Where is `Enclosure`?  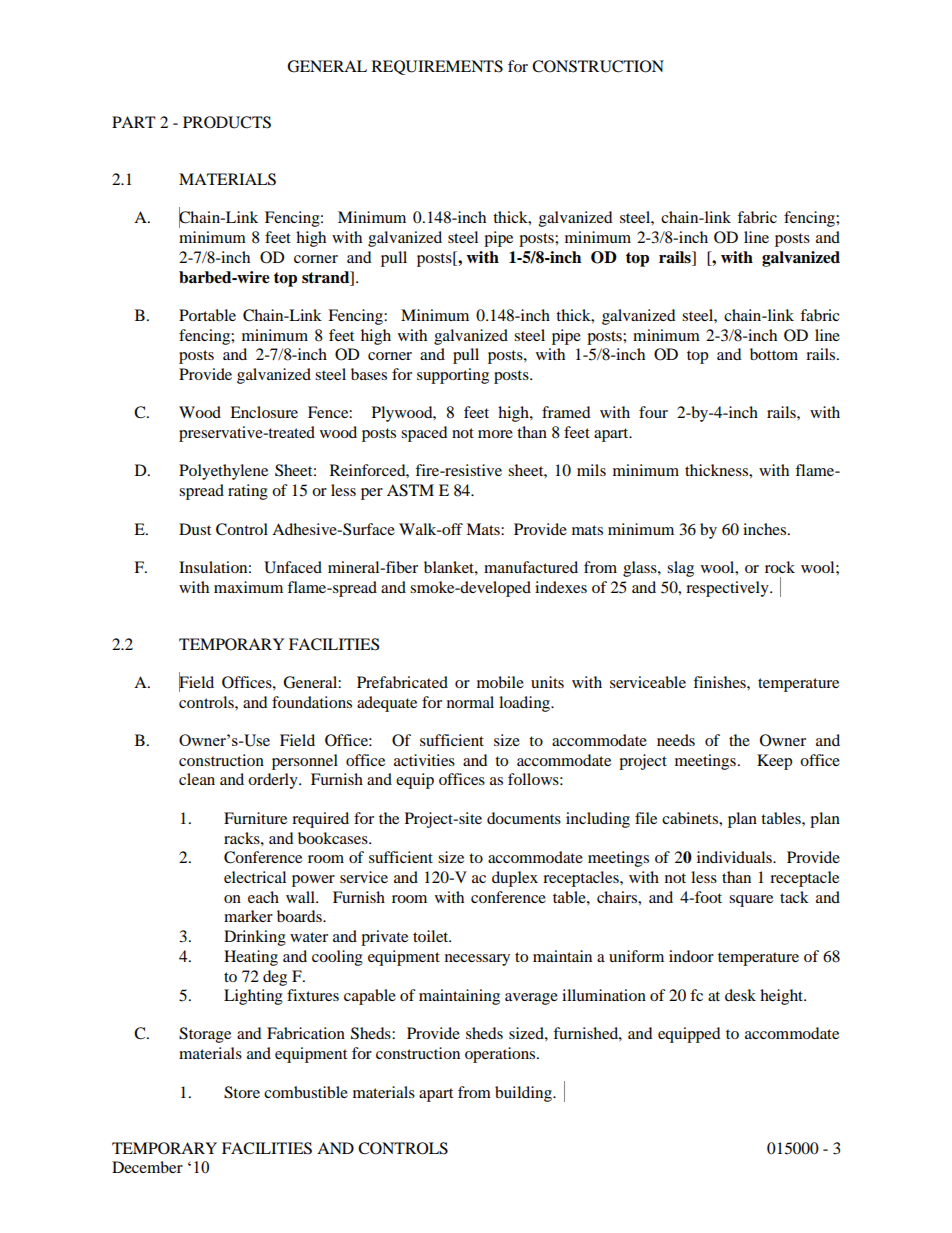 Enclosure is located at coordinates (264, 412).
